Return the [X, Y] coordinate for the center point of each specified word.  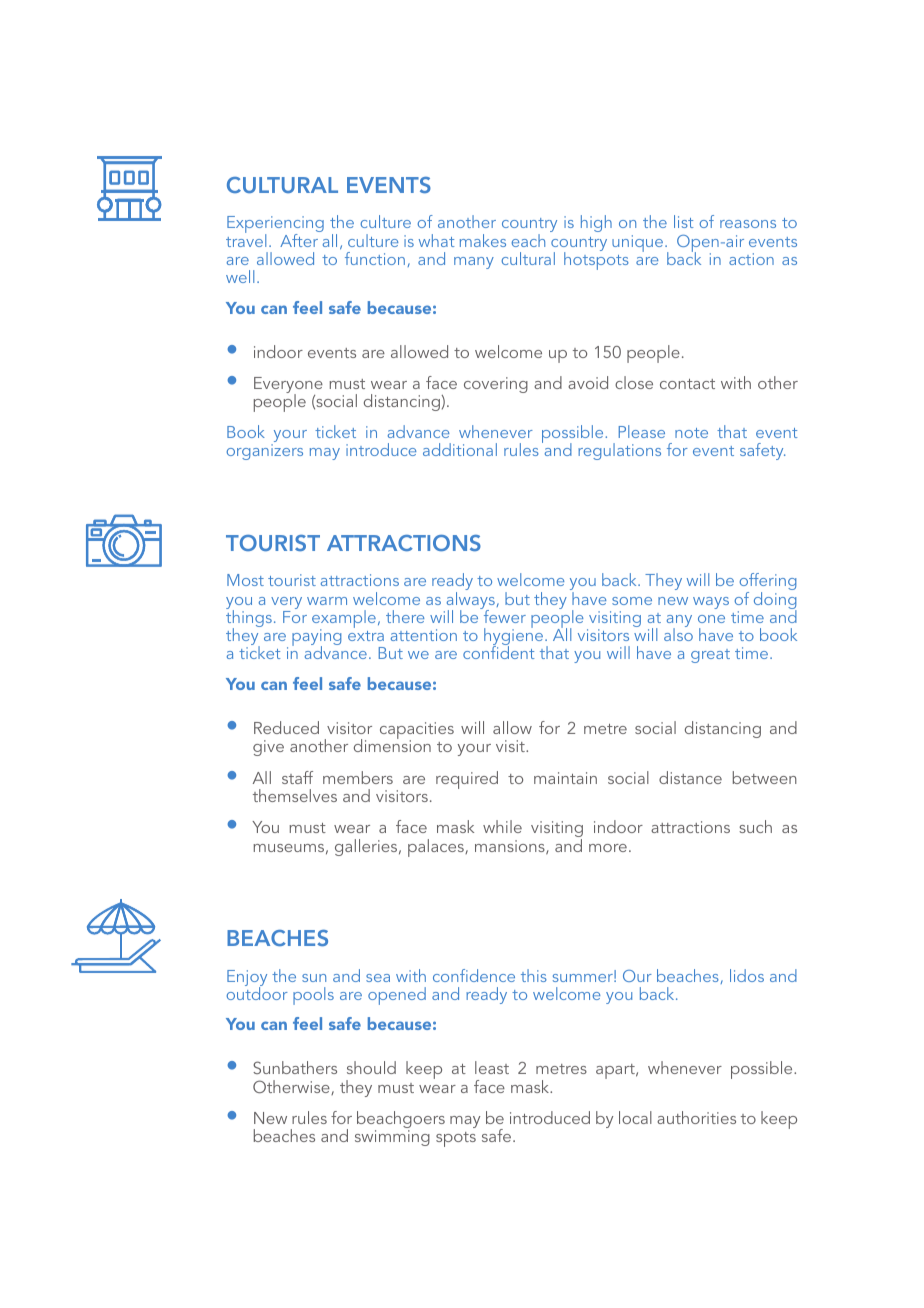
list [684, 221]
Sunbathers [295, 1067]
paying [316, 639]
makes [483, 240]
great [710, 656]
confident [499, 651]
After [300, 239]
